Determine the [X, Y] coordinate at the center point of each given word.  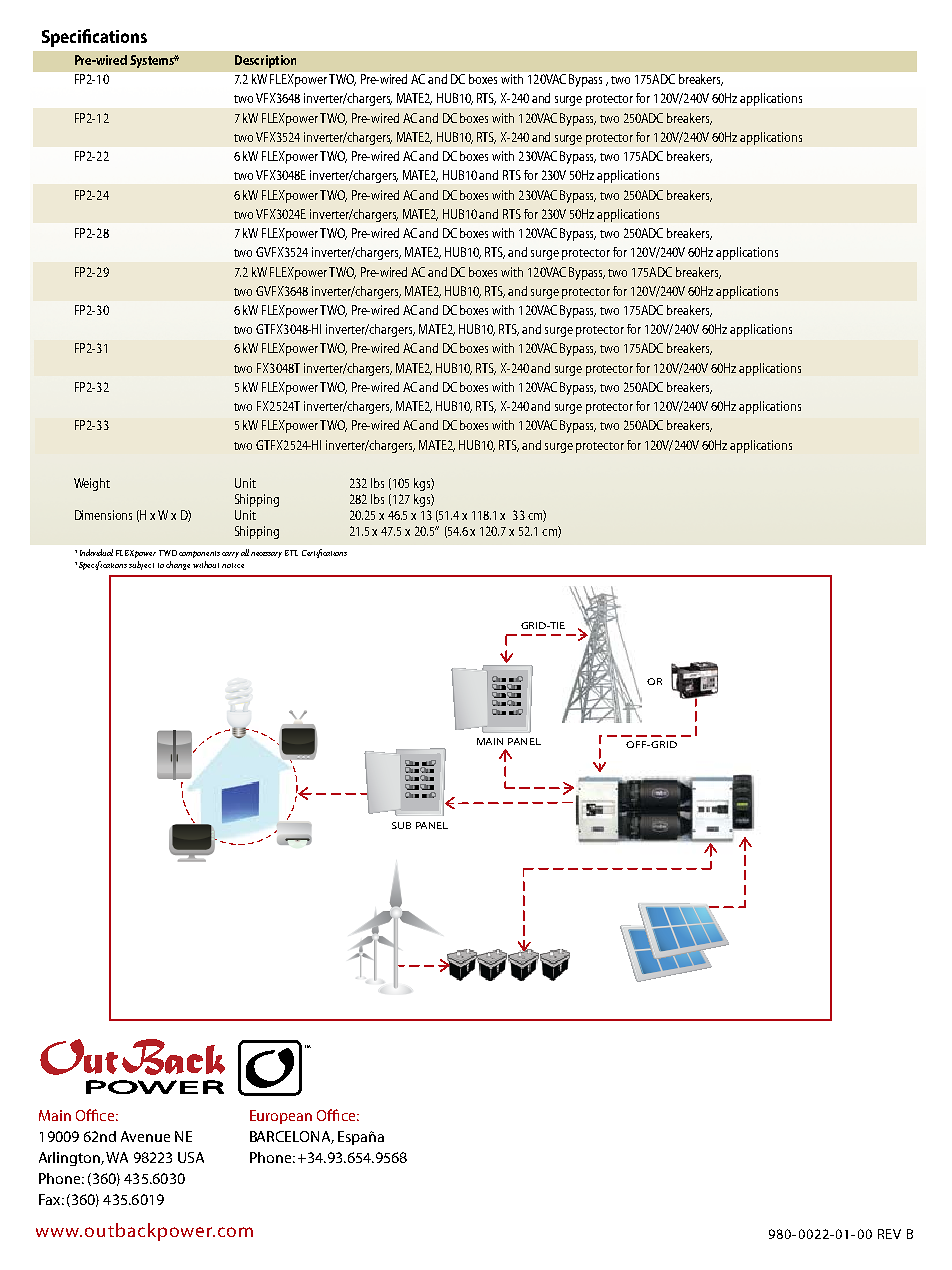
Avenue [145, 1136]
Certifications [324, 553]
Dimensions [103, 515]
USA [191, 1157]
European [281, 1117]
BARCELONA [292, 1137]
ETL [291, 553]
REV [889, 1234]
